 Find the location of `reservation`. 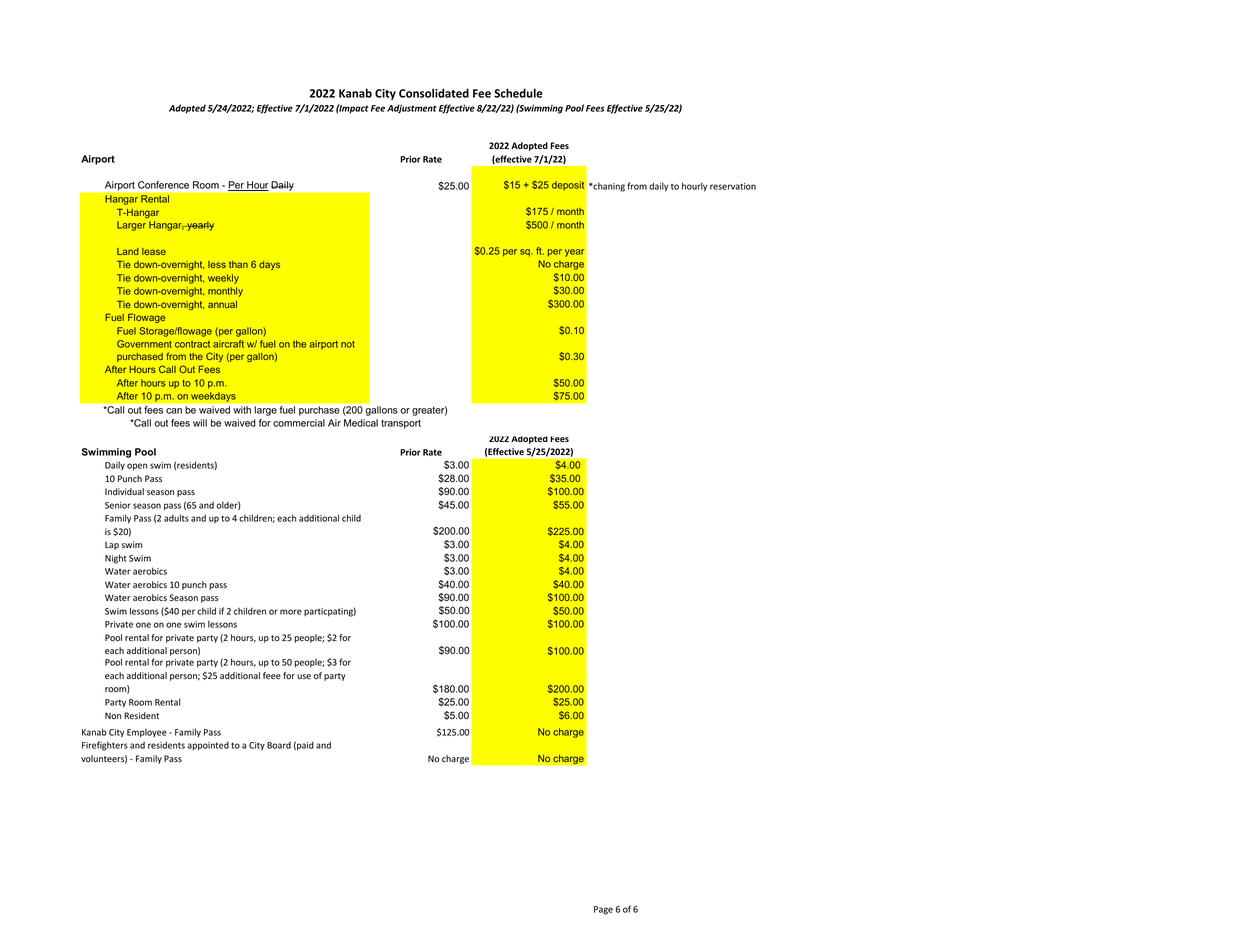

reservation is located at coordinates (733, 186).
